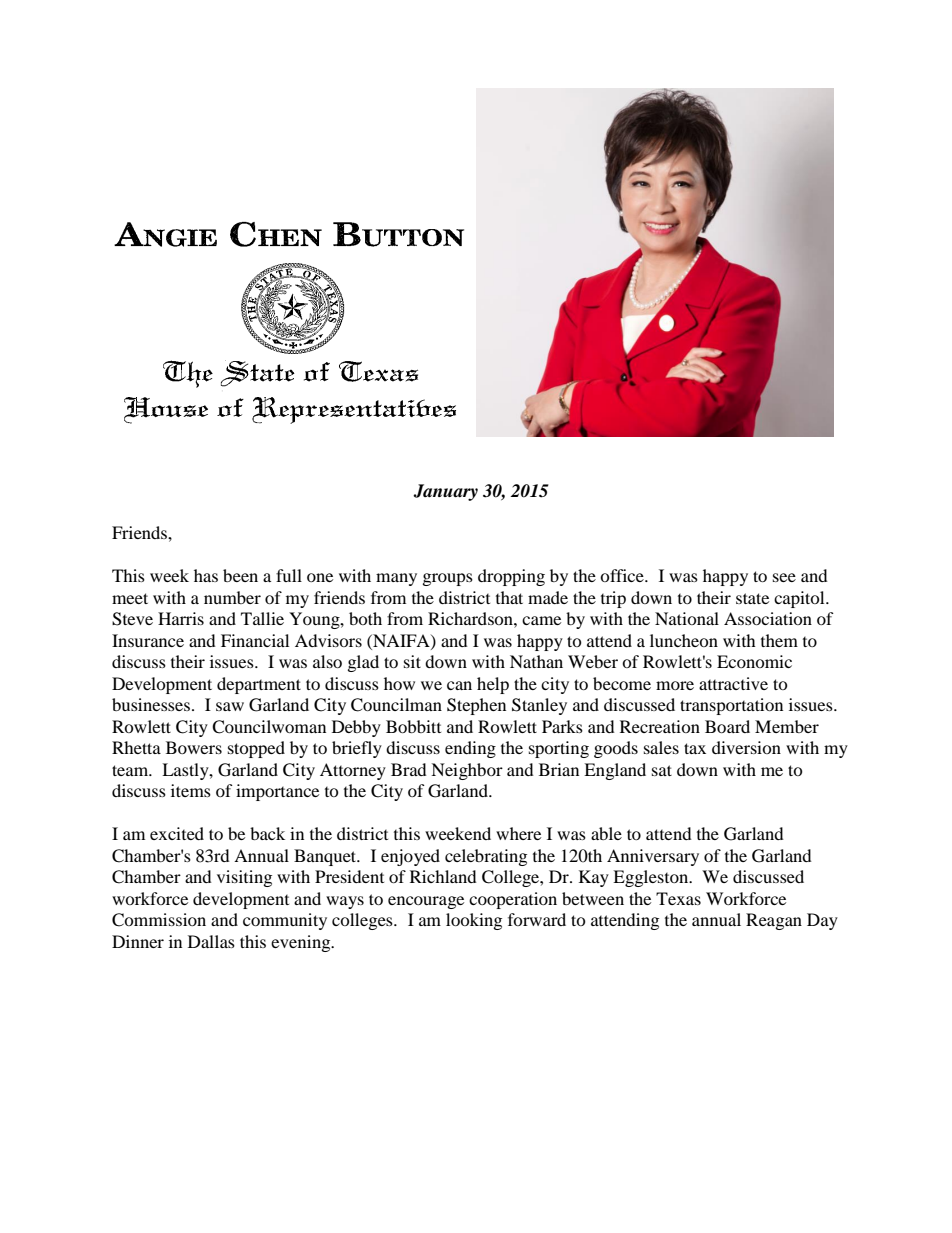  Describe the element at coordinates (779, 640) in the page. I see `them` at that location.
